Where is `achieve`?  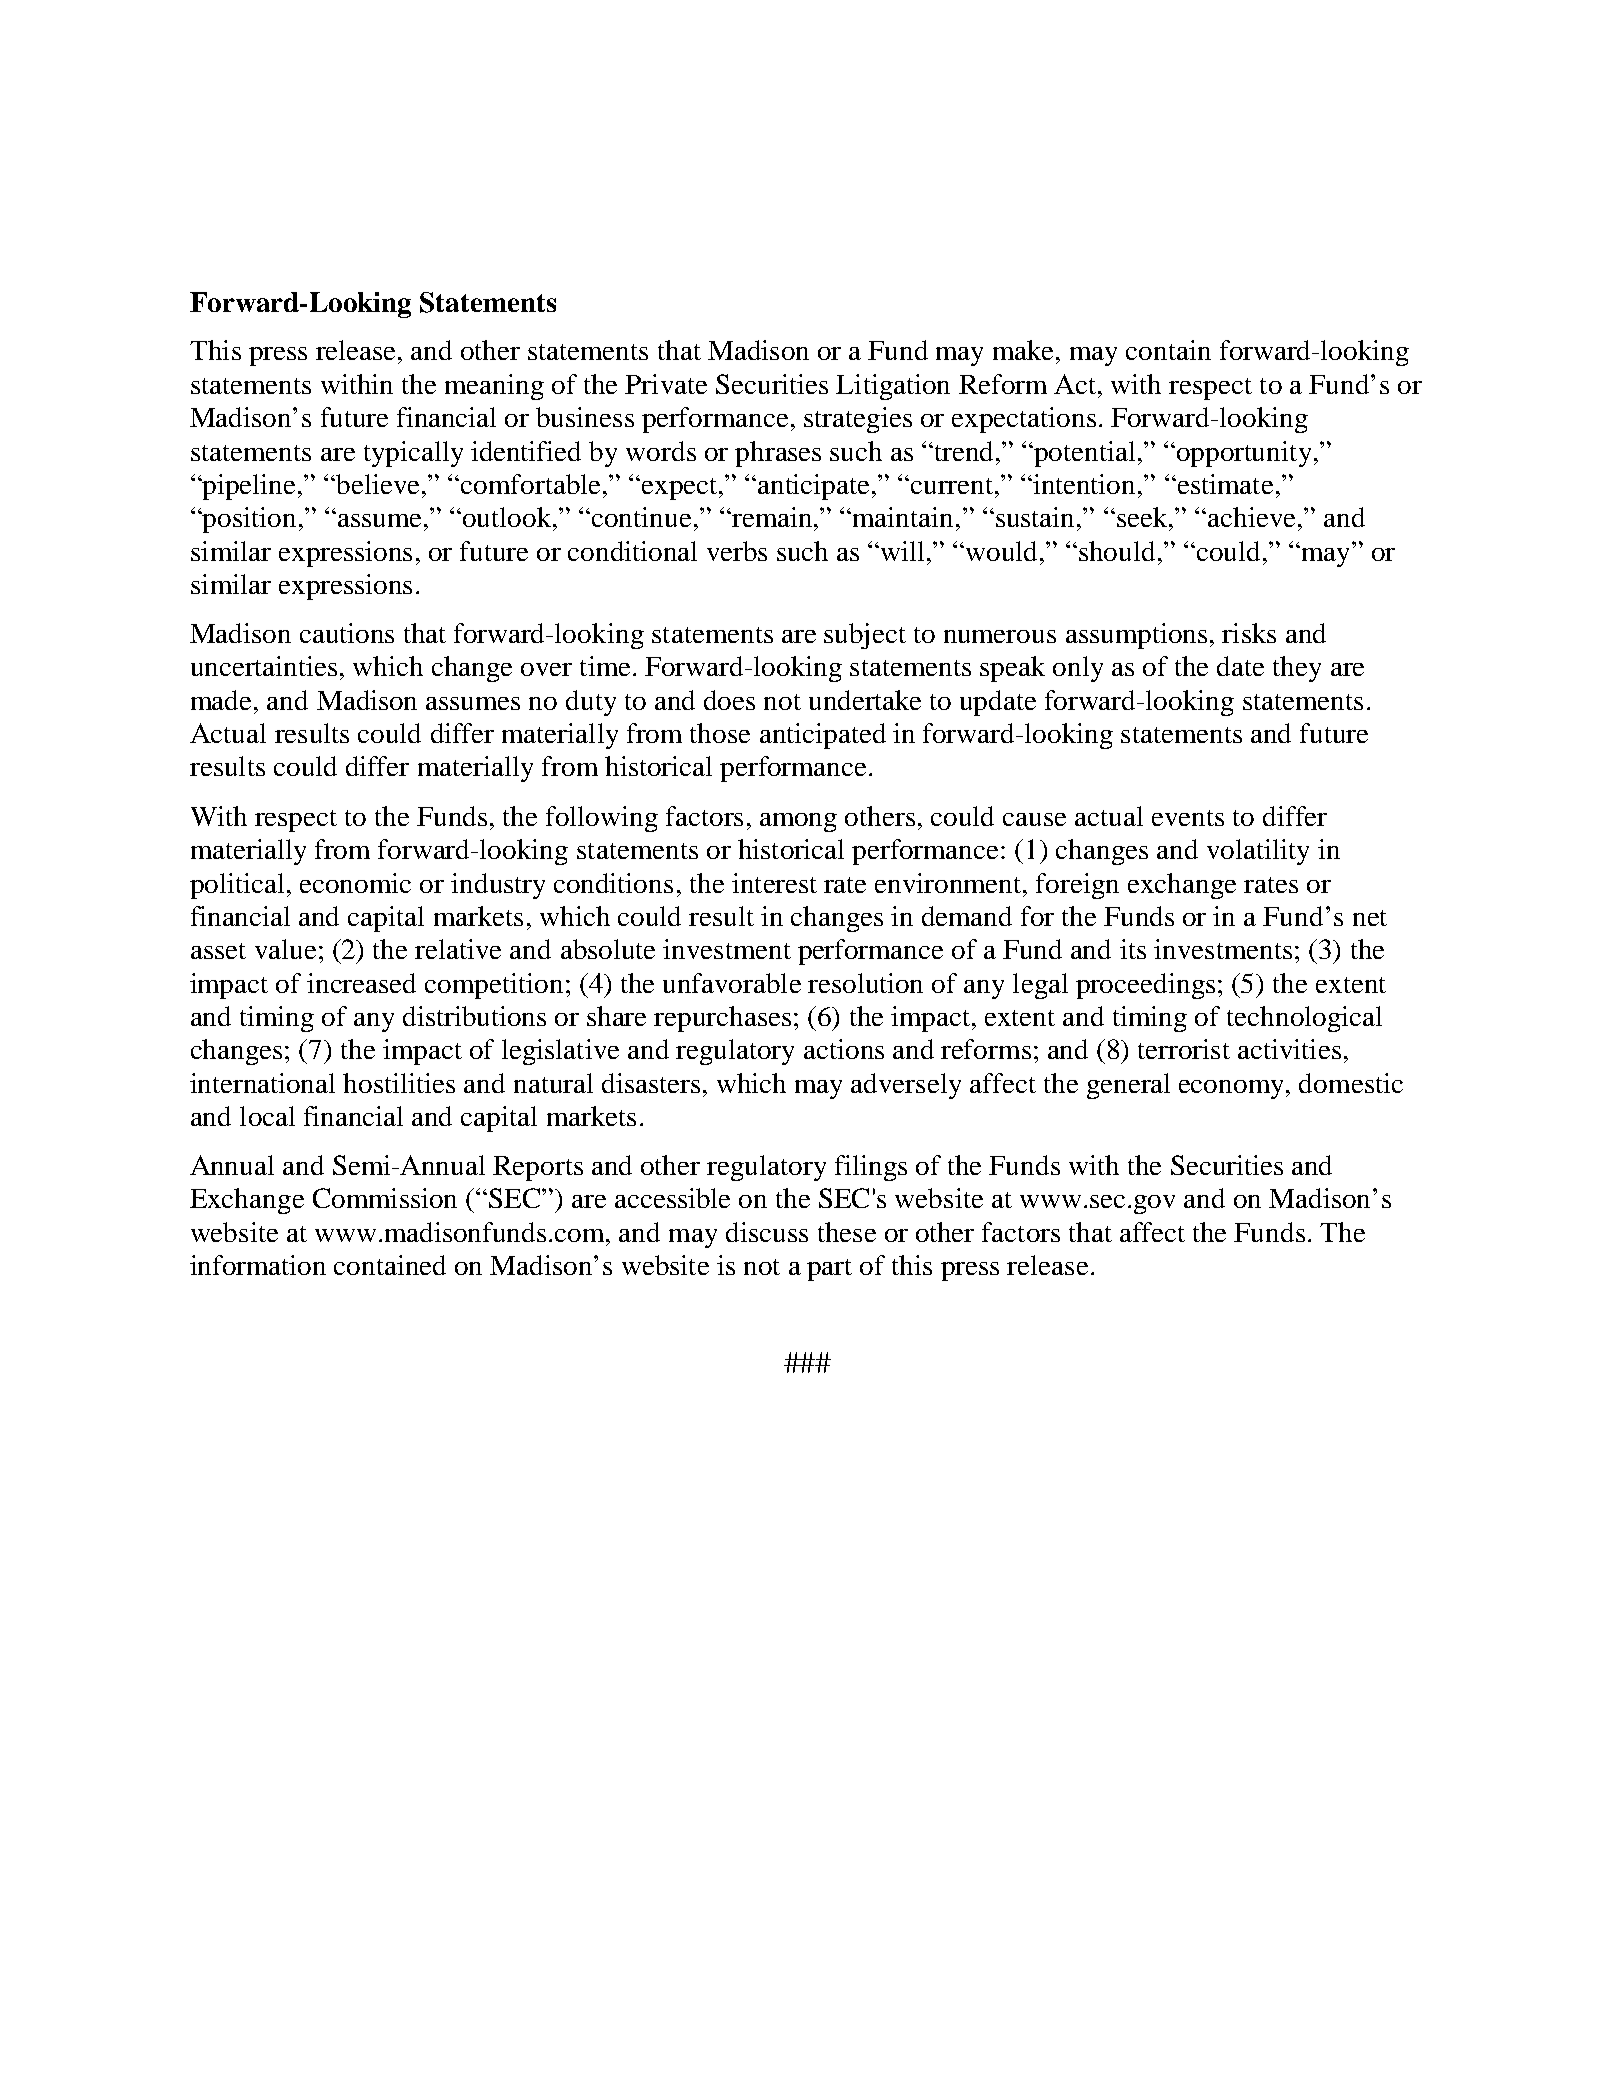 achieve is located at coordinates (1251, 517).
